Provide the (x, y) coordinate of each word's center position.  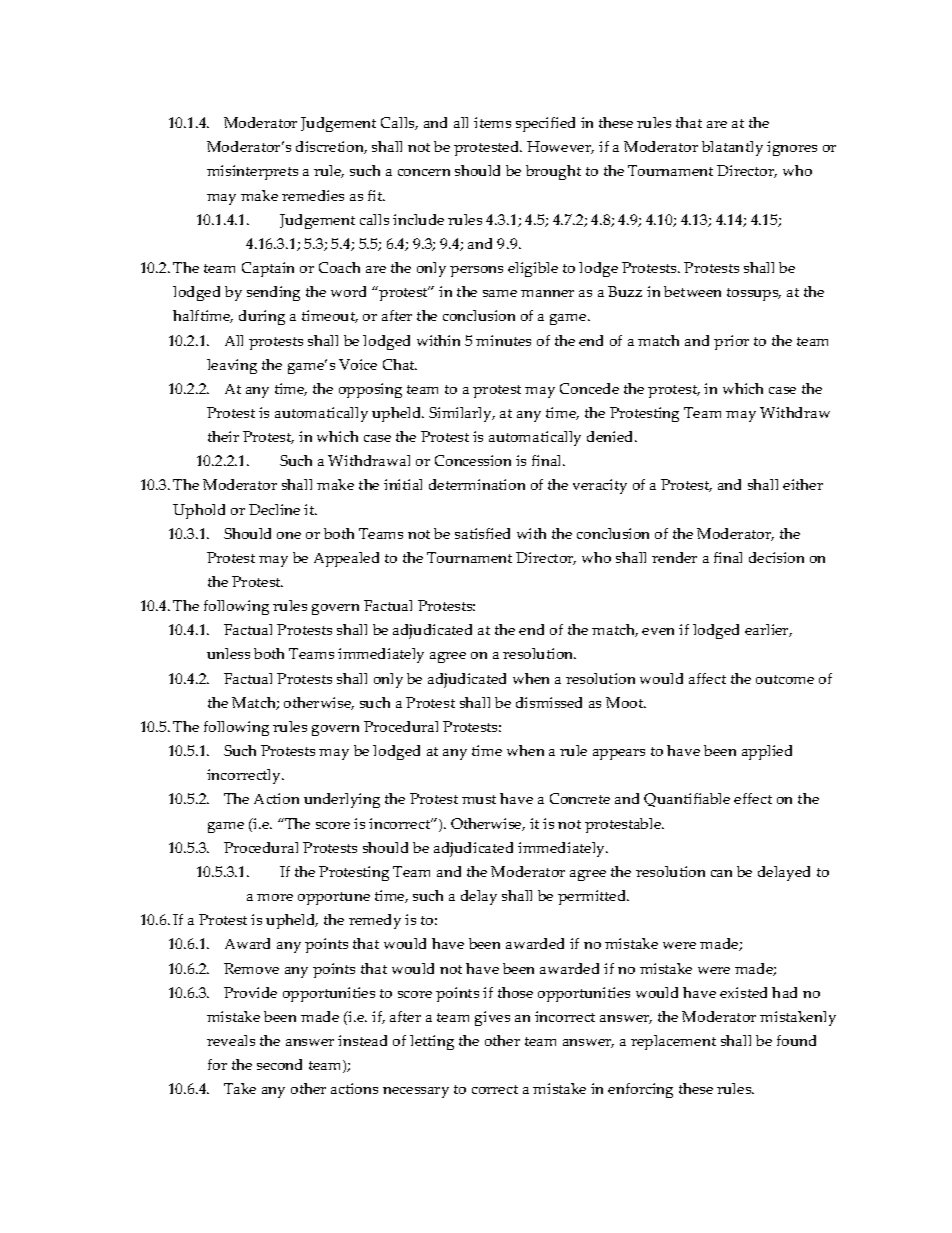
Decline (274, 509)
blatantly (732, 148)
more (275, 897)
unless (228, 653)
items (492, 122)
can (721, 873)
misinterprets (252, 172)
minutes (503, 340)
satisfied (482, 533)
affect (707, 678)
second (279, 1064)
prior (731, 342)
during (262, 317)
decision (776, 557)
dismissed (549, 702)
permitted (593, 897)
